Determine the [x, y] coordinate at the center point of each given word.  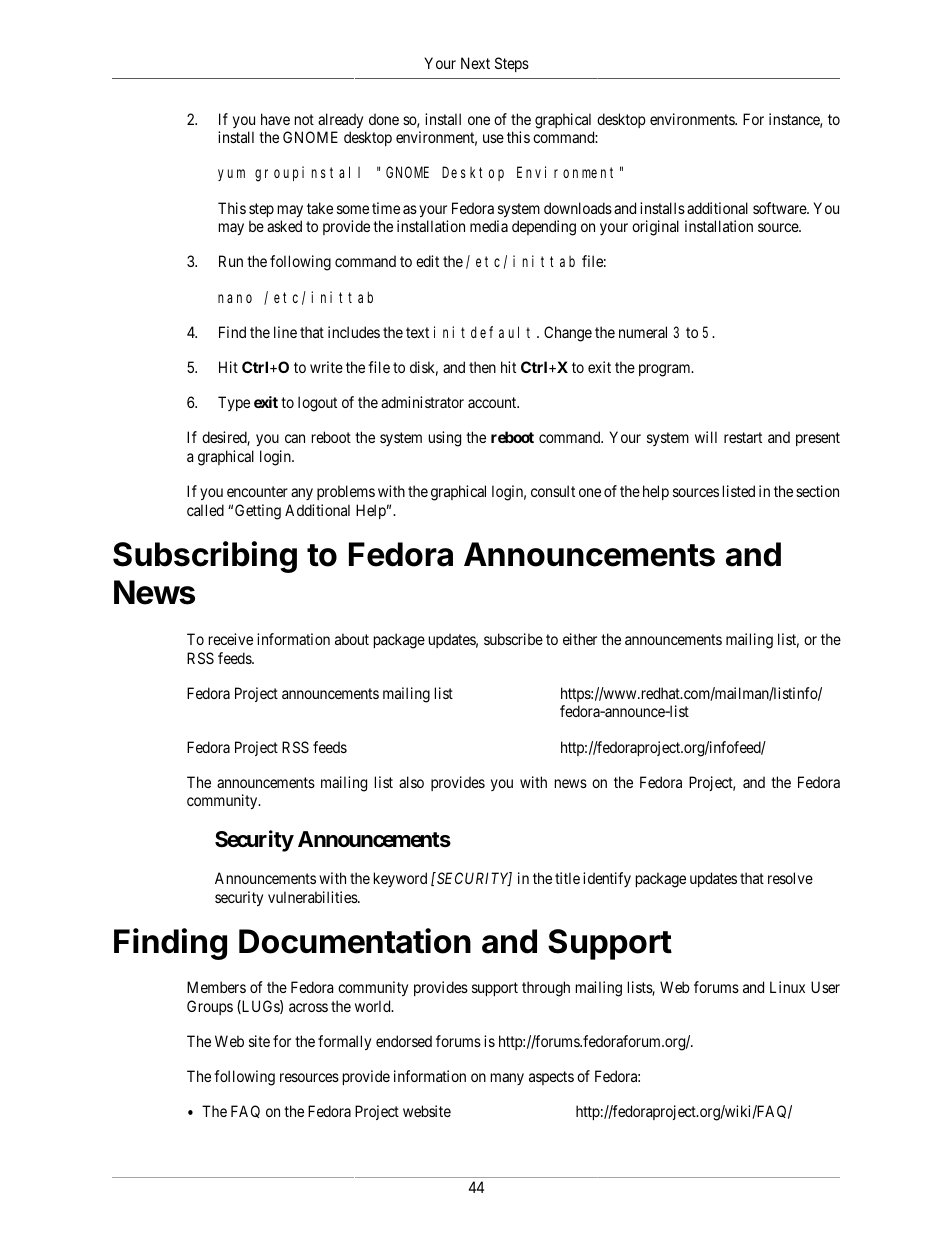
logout [317, 404]
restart [743, 437]
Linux [787, 987]
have [275, 119]
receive [231, 639]
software [780, 208]
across [308, 1007]
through [546, 989]
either [580, 639]
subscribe [513, 639]
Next [475, 63]
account [493, 402]
